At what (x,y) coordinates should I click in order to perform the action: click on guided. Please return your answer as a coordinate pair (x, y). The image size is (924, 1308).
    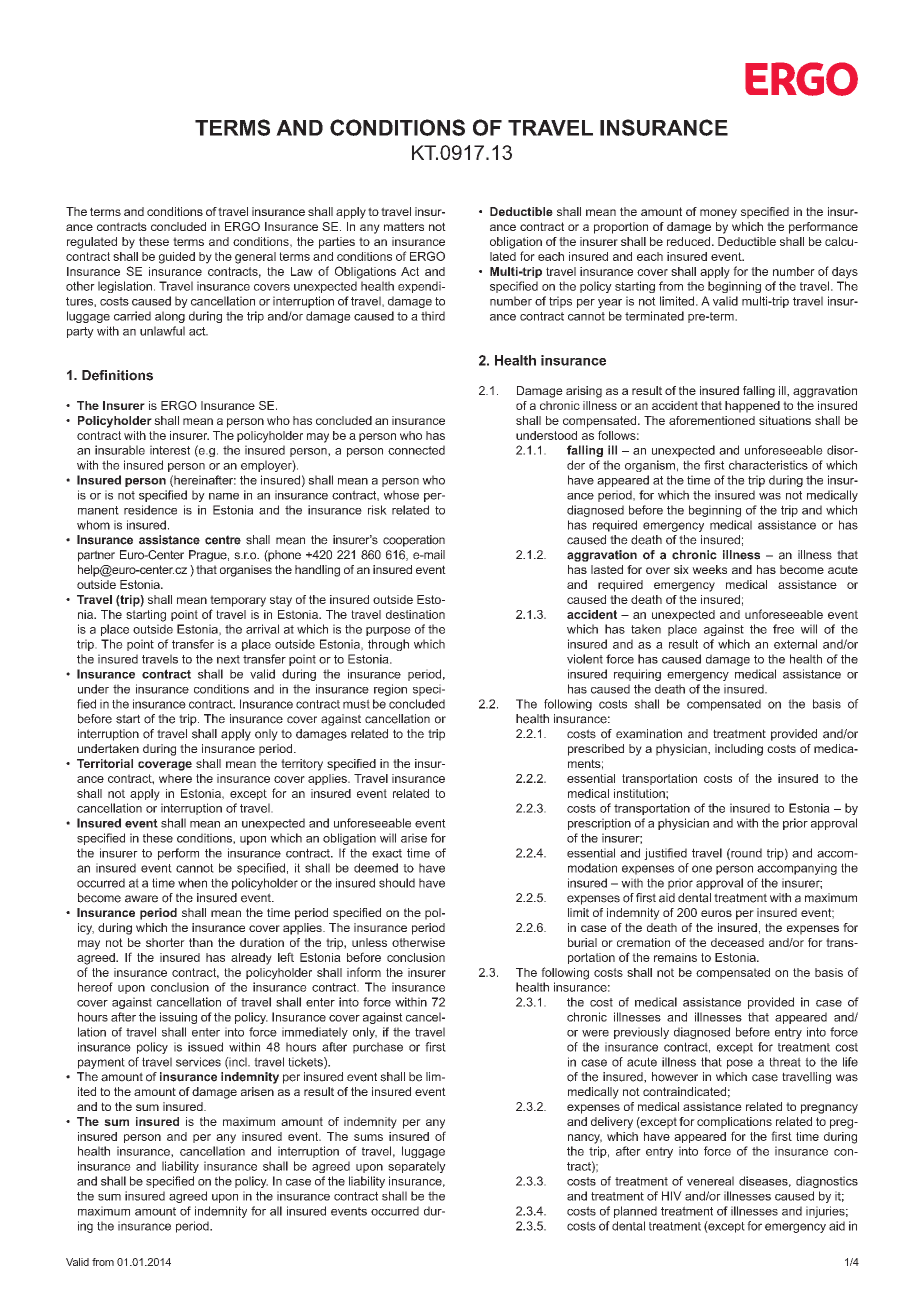
    Looking at the image, I should click on (177, 258).
